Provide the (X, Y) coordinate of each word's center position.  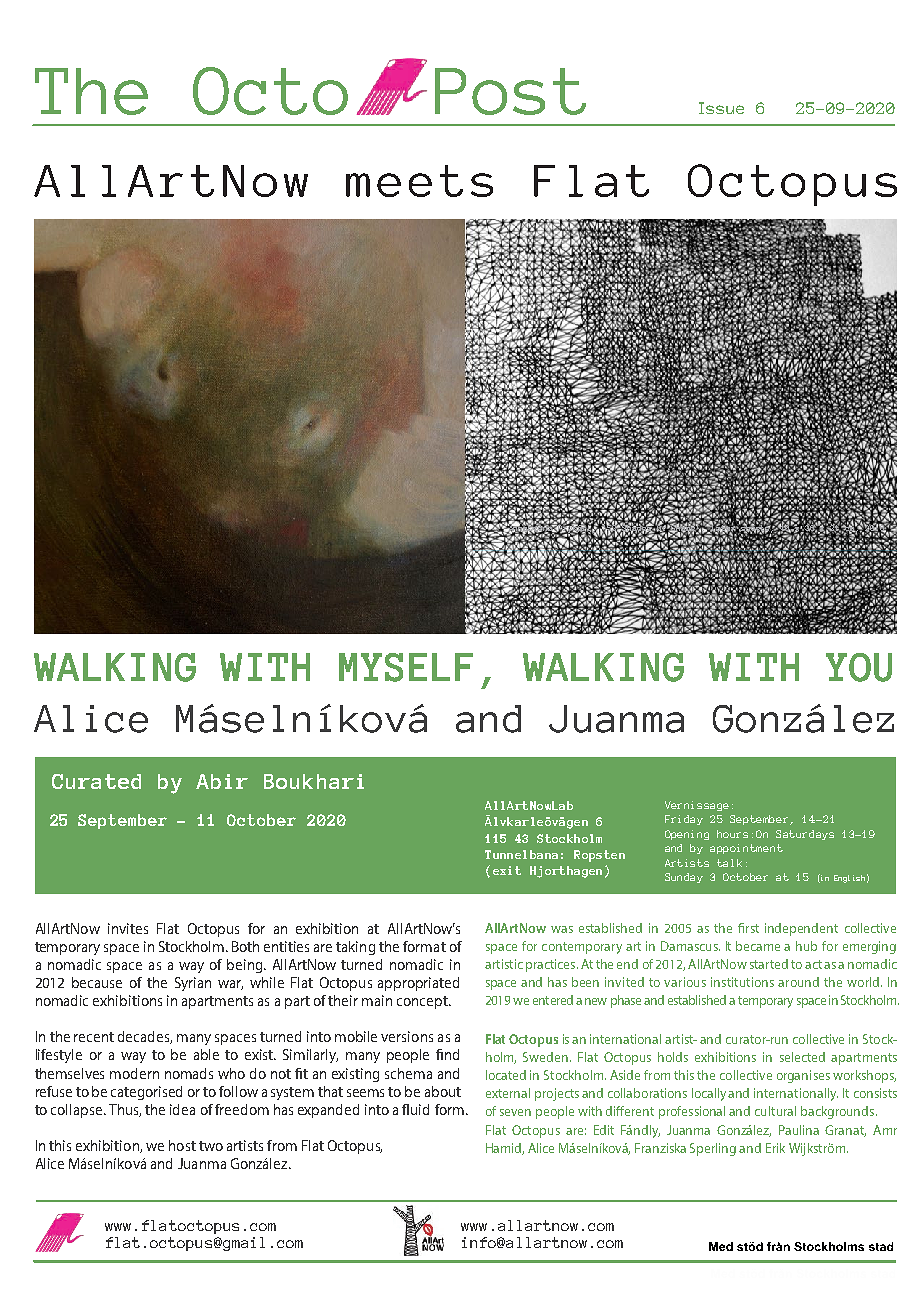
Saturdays (805, 835)
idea (182, 1109)
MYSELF (406, 667)
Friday (684, 820)
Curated (96, 781)
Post (510, 91)
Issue (721, 108)
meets (419, 181)
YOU (859, 667)
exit (507, 870)
